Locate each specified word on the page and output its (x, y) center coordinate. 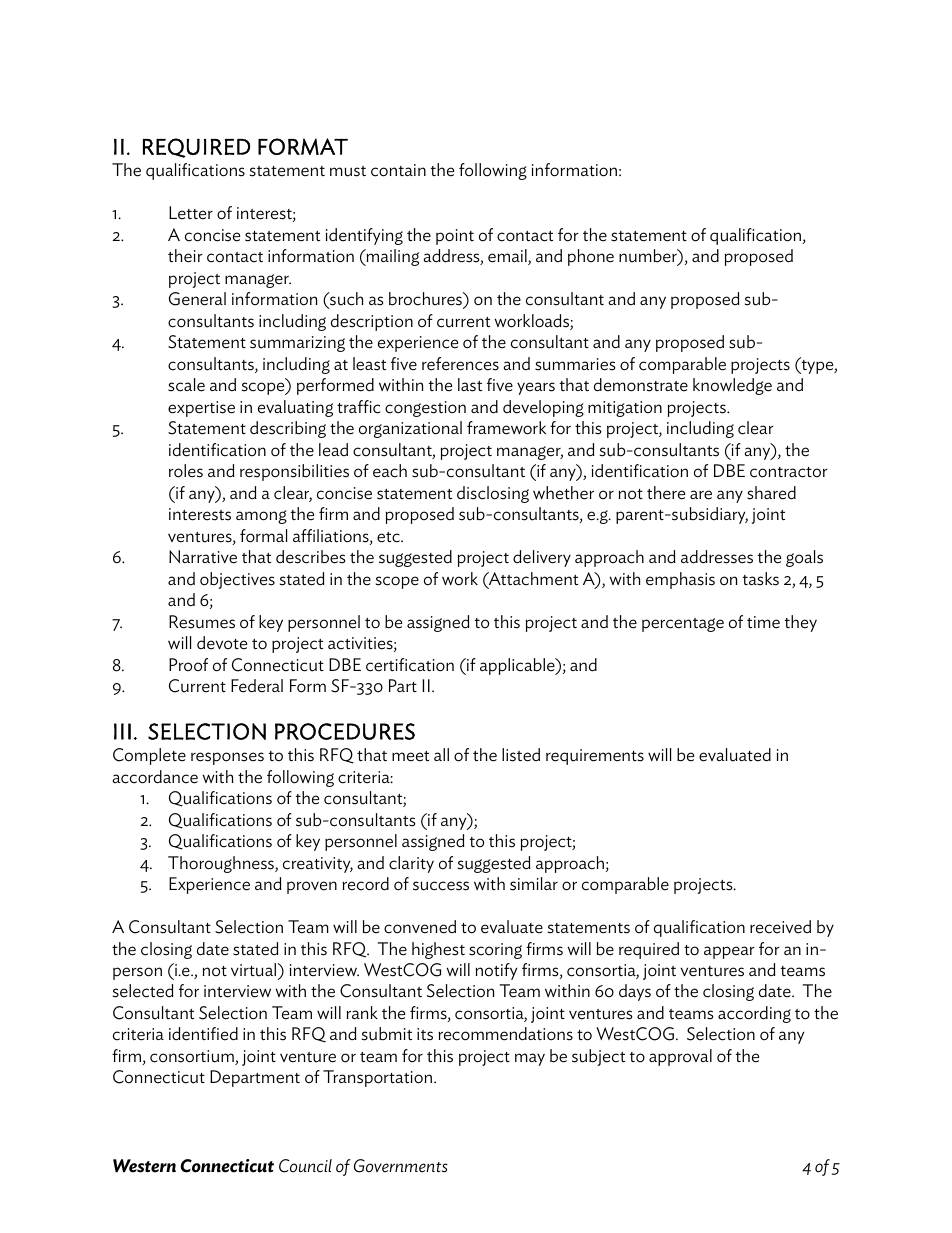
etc (389, 537)
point (455, 237)
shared (771, 493)
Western (144, 1166)
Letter (191, 213)
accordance (155, 777)
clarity (411, 864)
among (261, 517)
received (780, 927)
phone (591, 257)
